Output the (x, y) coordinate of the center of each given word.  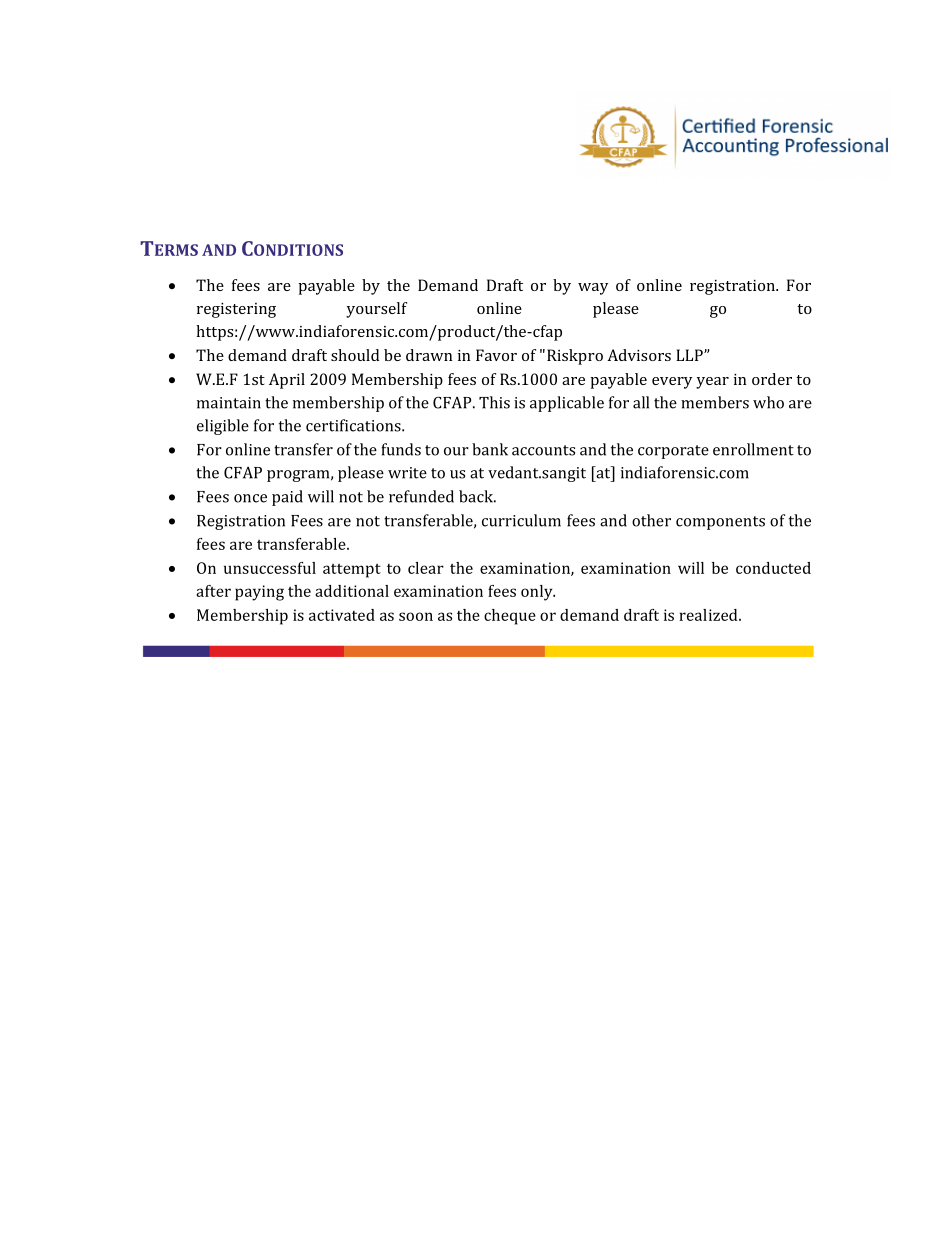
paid (287, 498)
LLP (690, 355)
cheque (510, 617)
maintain (229, 403)
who (768, 402)
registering (236, 310)
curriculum (521, 520)
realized (709, 615)
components (720, 523)
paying (259, 593)
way (593, 289)
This (494, 402)
